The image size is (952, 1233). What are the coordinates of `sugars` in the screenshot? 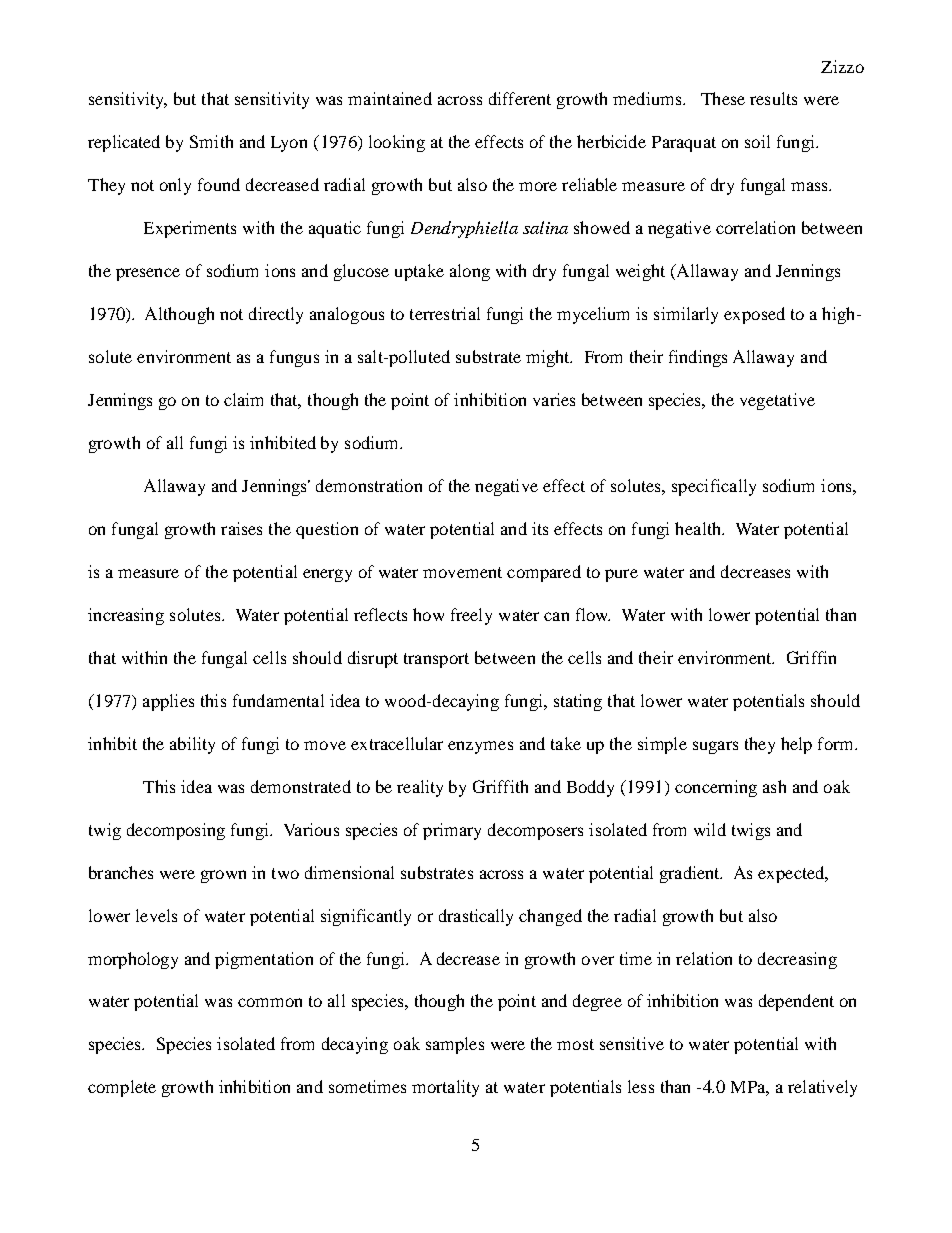 It's located at (715, 747).
